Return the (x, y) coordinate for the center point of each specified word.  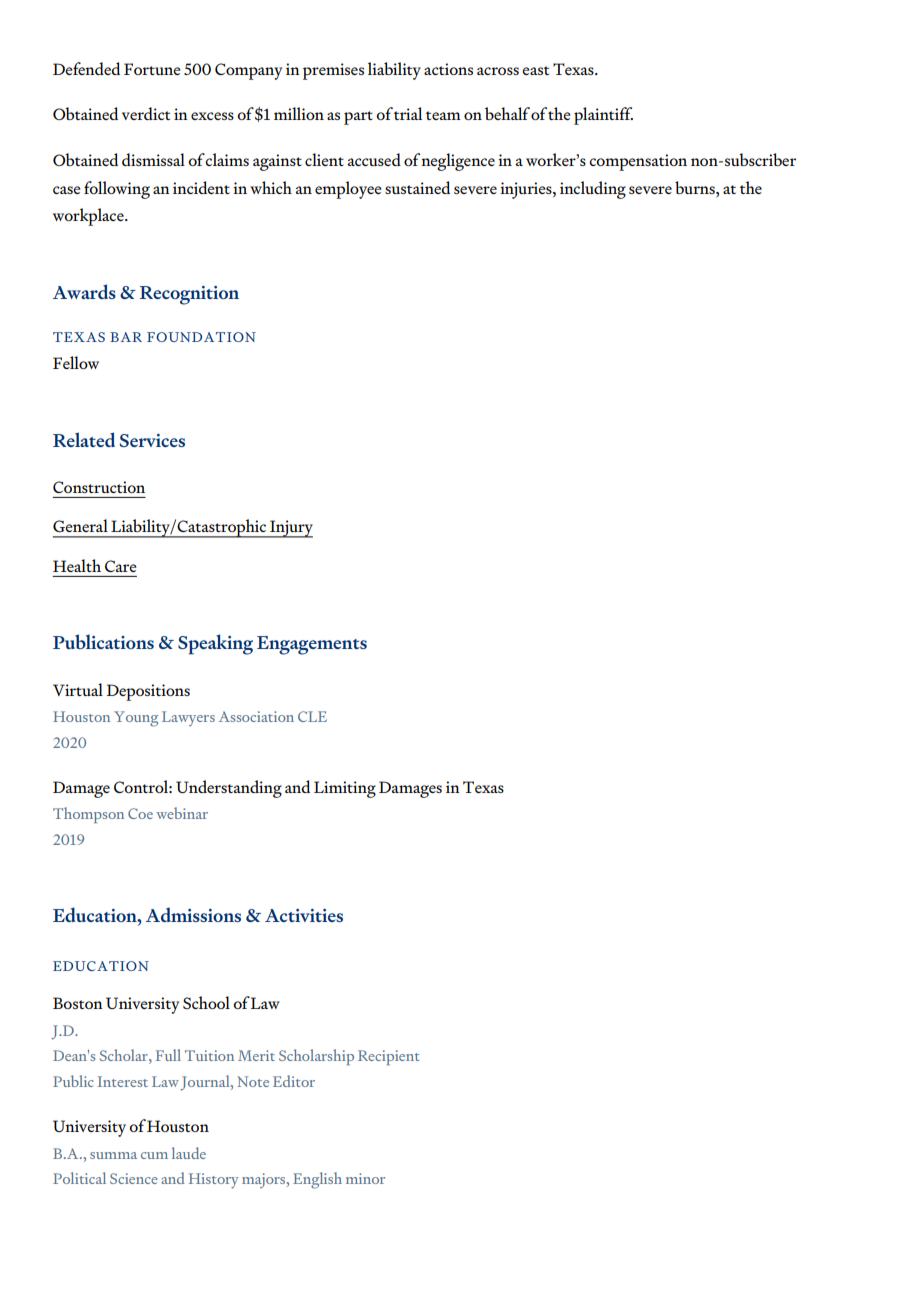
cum (154, 1155)
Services (152, 440)
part (358, 118)
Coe (140, 813)
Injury (290, 529)
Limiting (345, 789)
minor (365, 1178)
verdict (146, 113)
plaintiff (603, 116)
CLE (312, 716)
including (593, 190)
